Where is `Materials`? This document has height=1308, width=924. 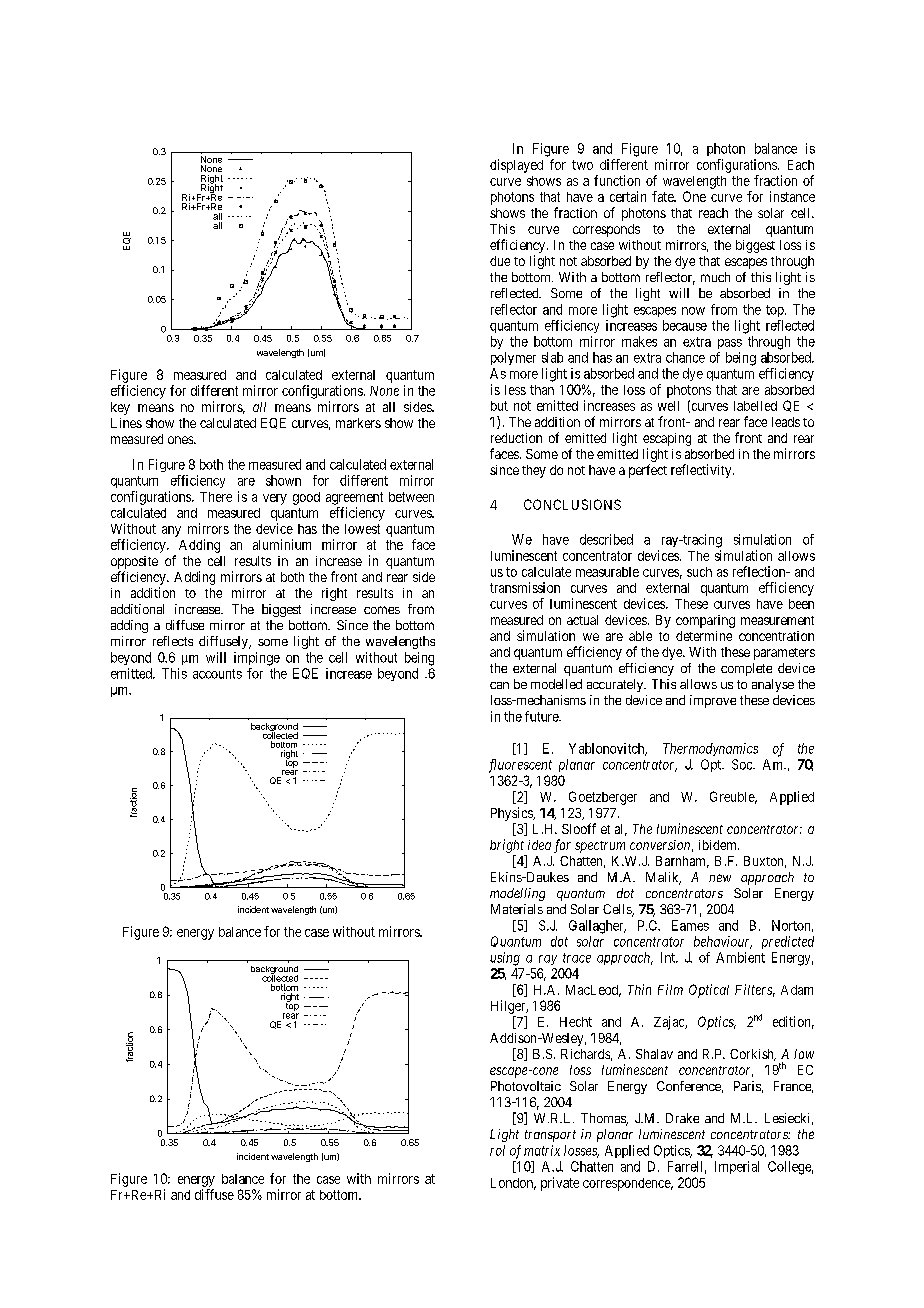
Materials is located at coordinates (517, 909).
